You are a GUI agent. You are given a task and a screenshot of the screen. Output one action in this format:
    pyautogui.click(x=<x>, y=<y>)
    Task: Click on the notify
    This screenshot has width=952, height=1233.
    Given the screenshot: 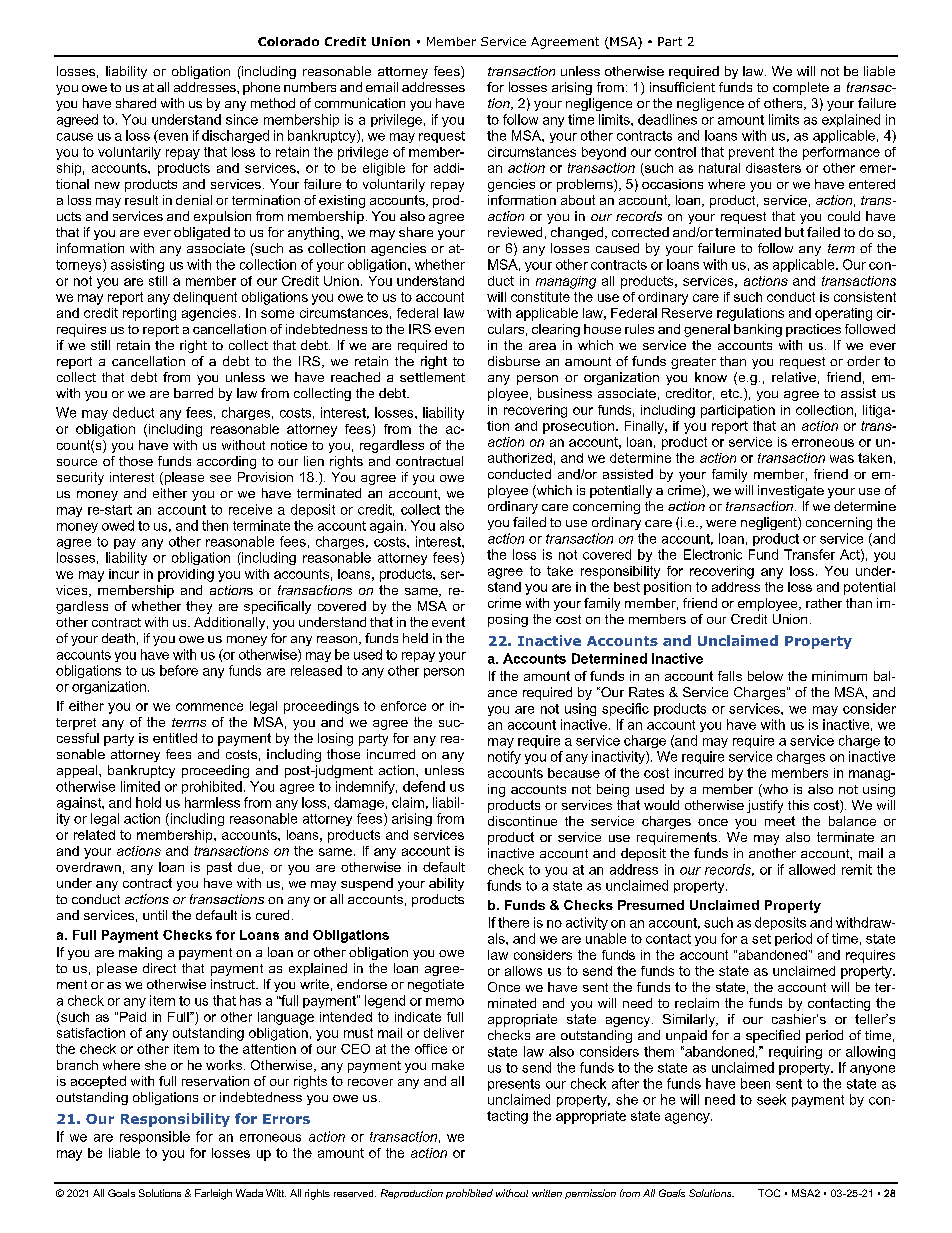 What is the action you would take?
    pyautogui.click(x=504, y=757)
